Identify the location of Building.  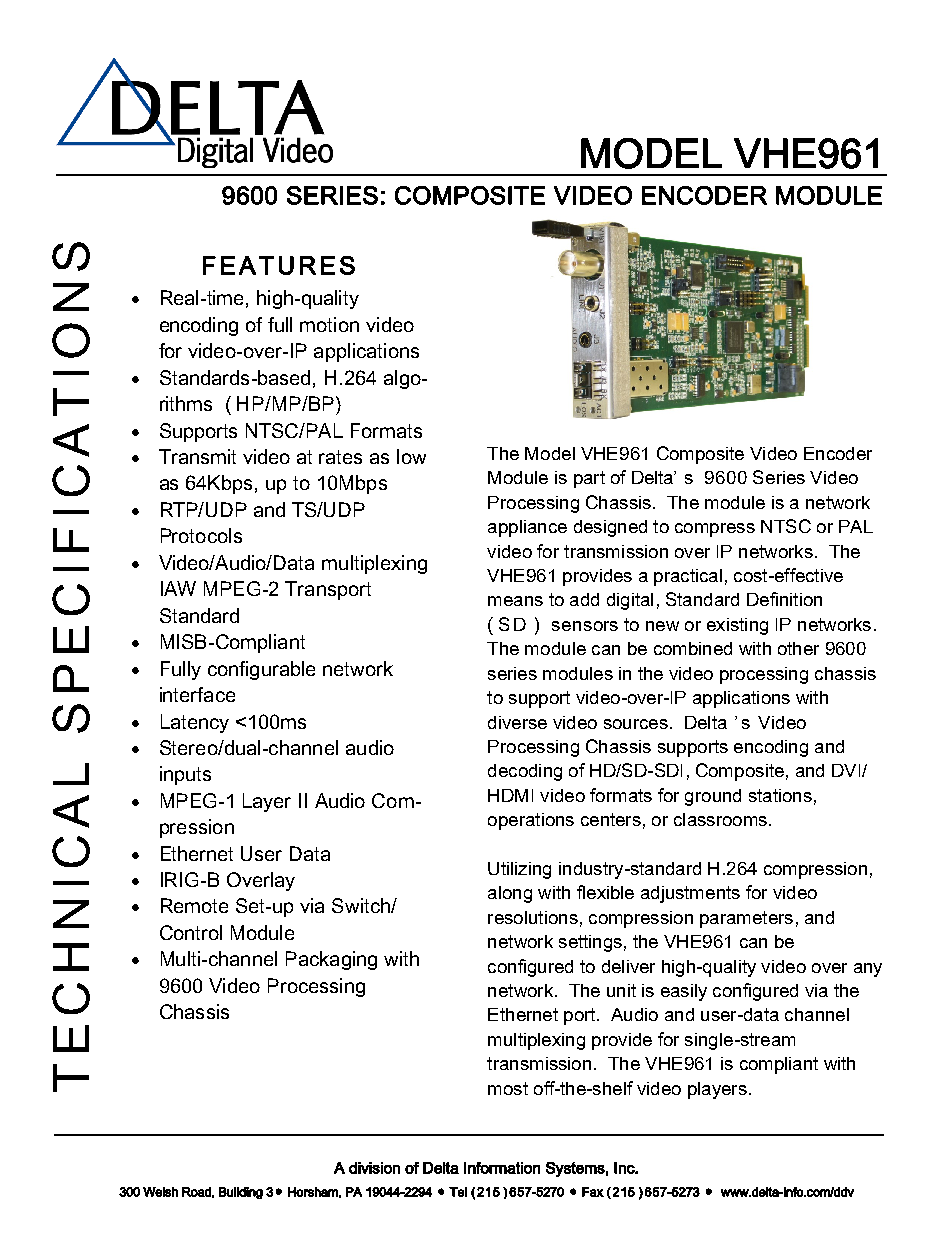
(241, 1193).
